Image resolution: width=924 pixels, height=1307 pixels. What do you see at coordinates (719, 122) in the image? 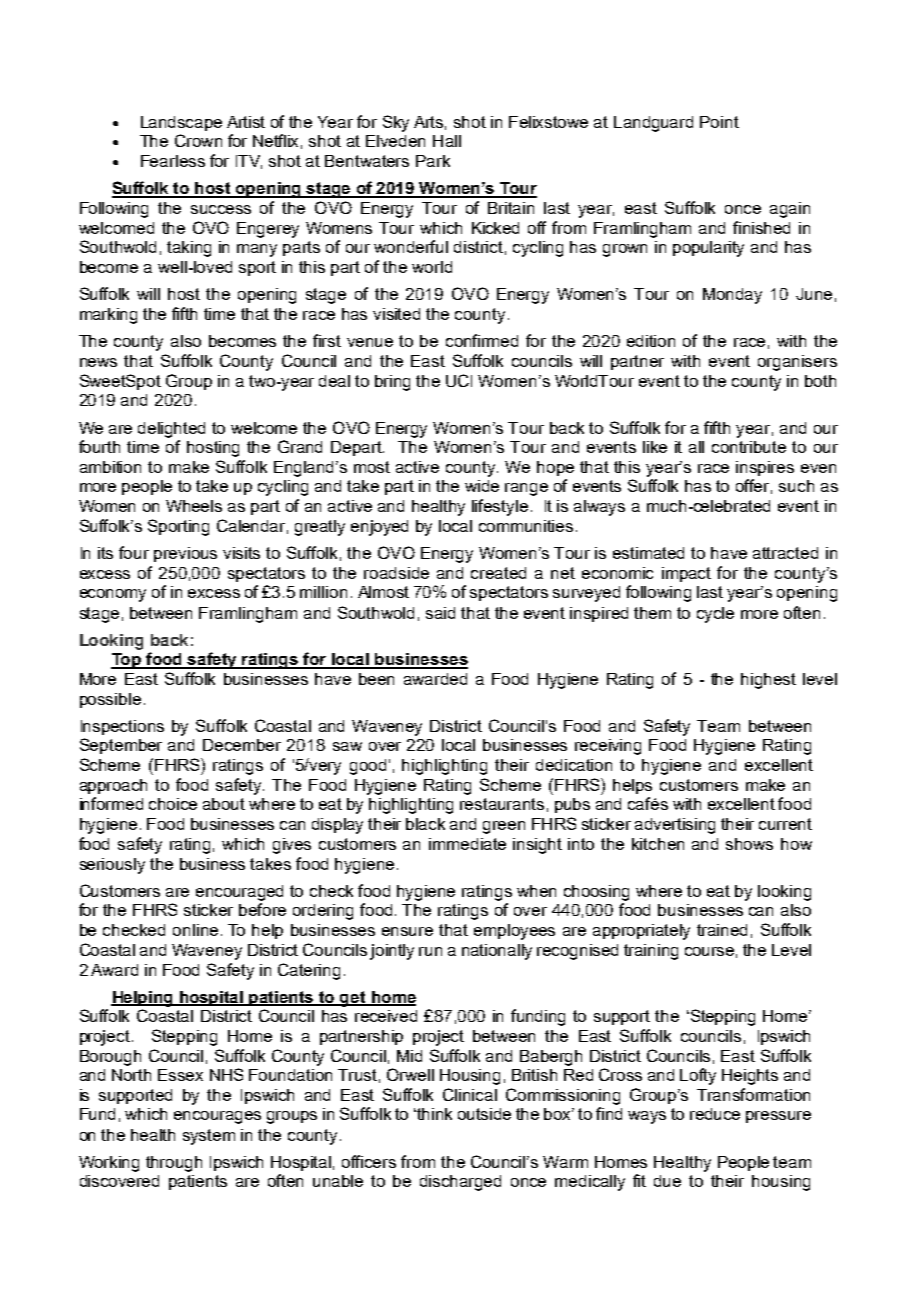
I see `Point` at bounding box center [719, 122].
